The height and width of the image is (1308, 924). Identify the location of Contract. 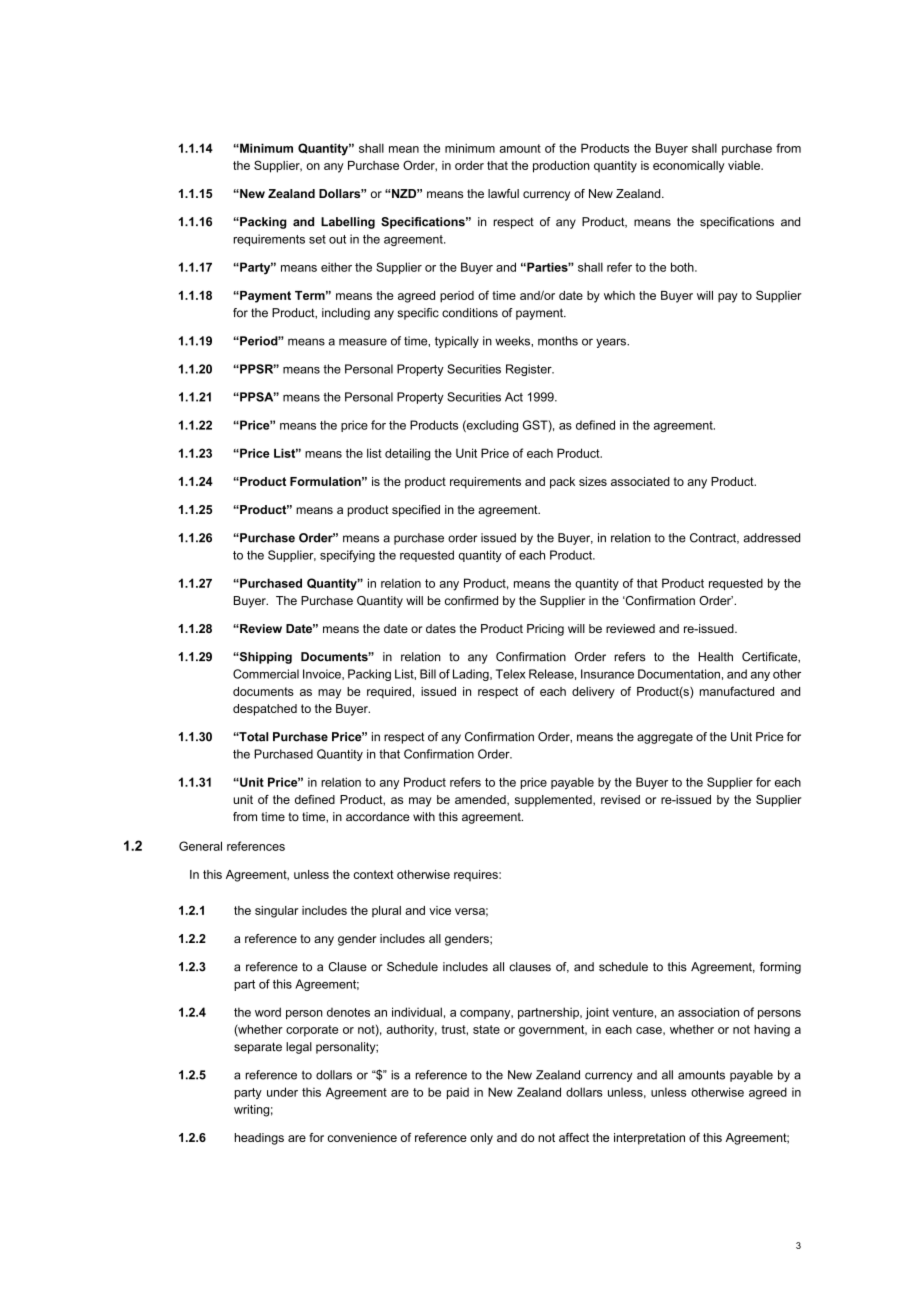
(714, 538).
